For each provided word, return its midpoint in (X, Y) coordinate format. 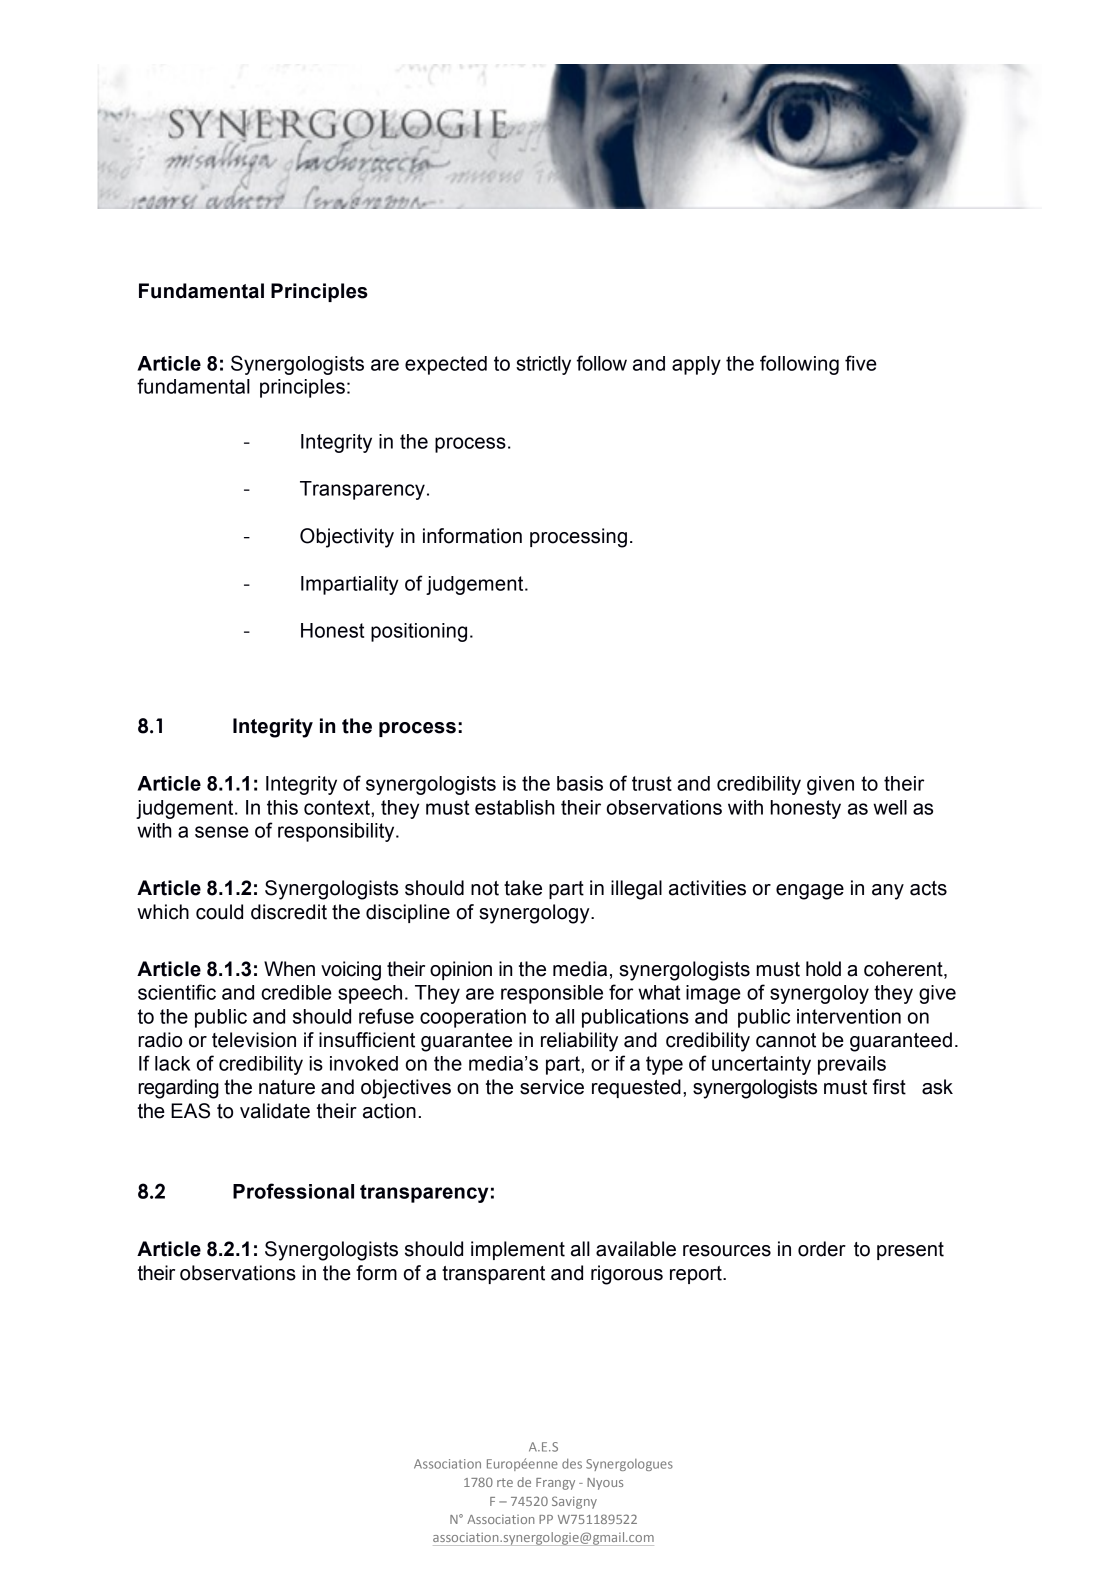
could (219, 912)
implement (518, 1250)
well (890, 807)
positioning (419, 632)
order (822, 1249)
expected (446, 365)
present (910, 1251)
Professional (293, 1191)
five (861, 363)
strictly (543, 365)
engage (810, 892)
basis (580, 783)
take (523, 888)
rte (505, 1482)
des (572, 1464)
